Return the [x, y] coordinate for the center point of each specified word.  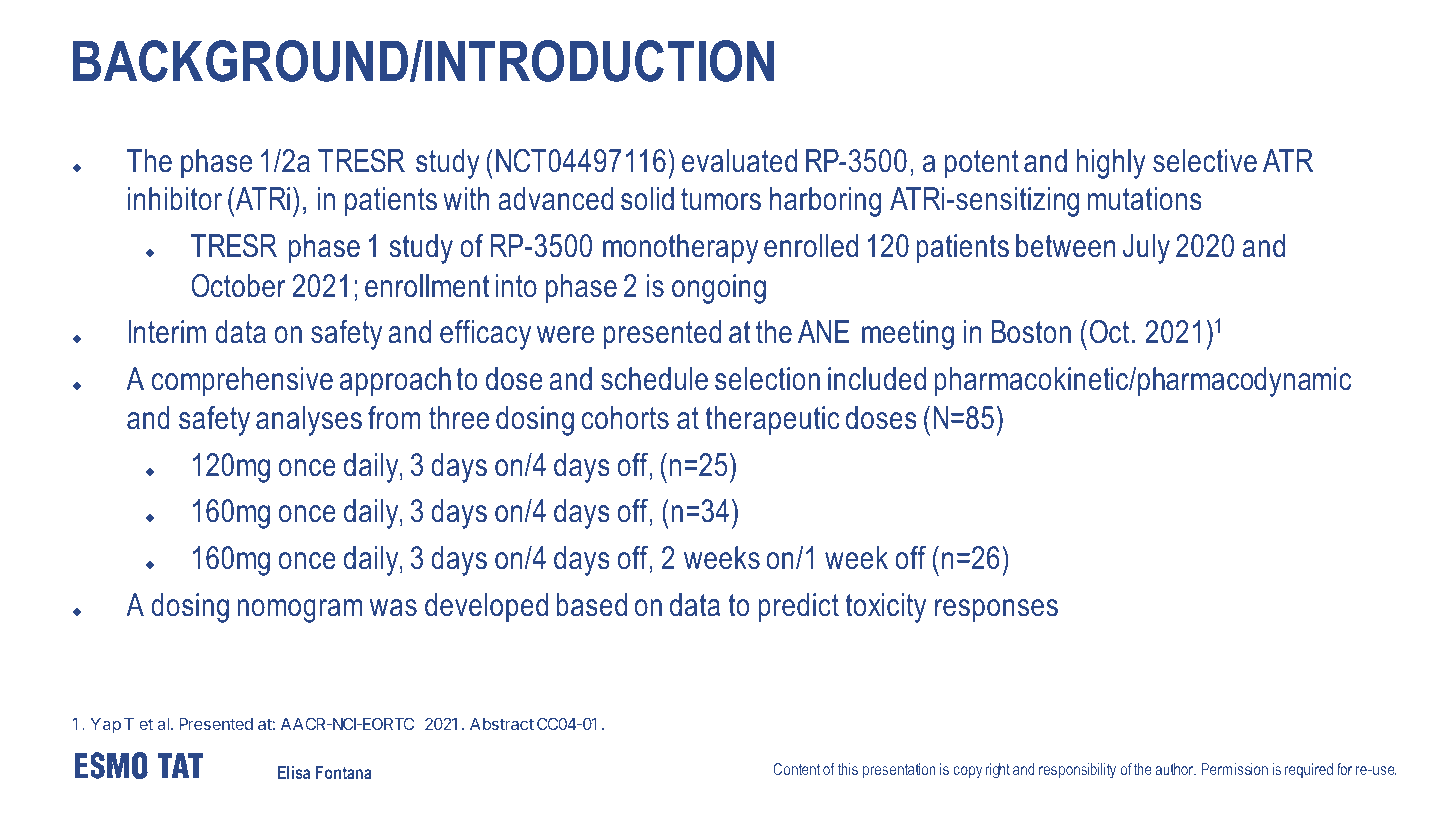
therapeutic [773, 421]
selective [1205, 161]
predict [798, 608]
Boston [1031, 332]
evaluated [739, 161]
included [877, 379]
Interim [167, 332]
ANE [823, 331]
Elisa [294, 772]
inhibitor [175, 199]
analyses [309, 421]
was [393, 608]
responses [996, 611]
